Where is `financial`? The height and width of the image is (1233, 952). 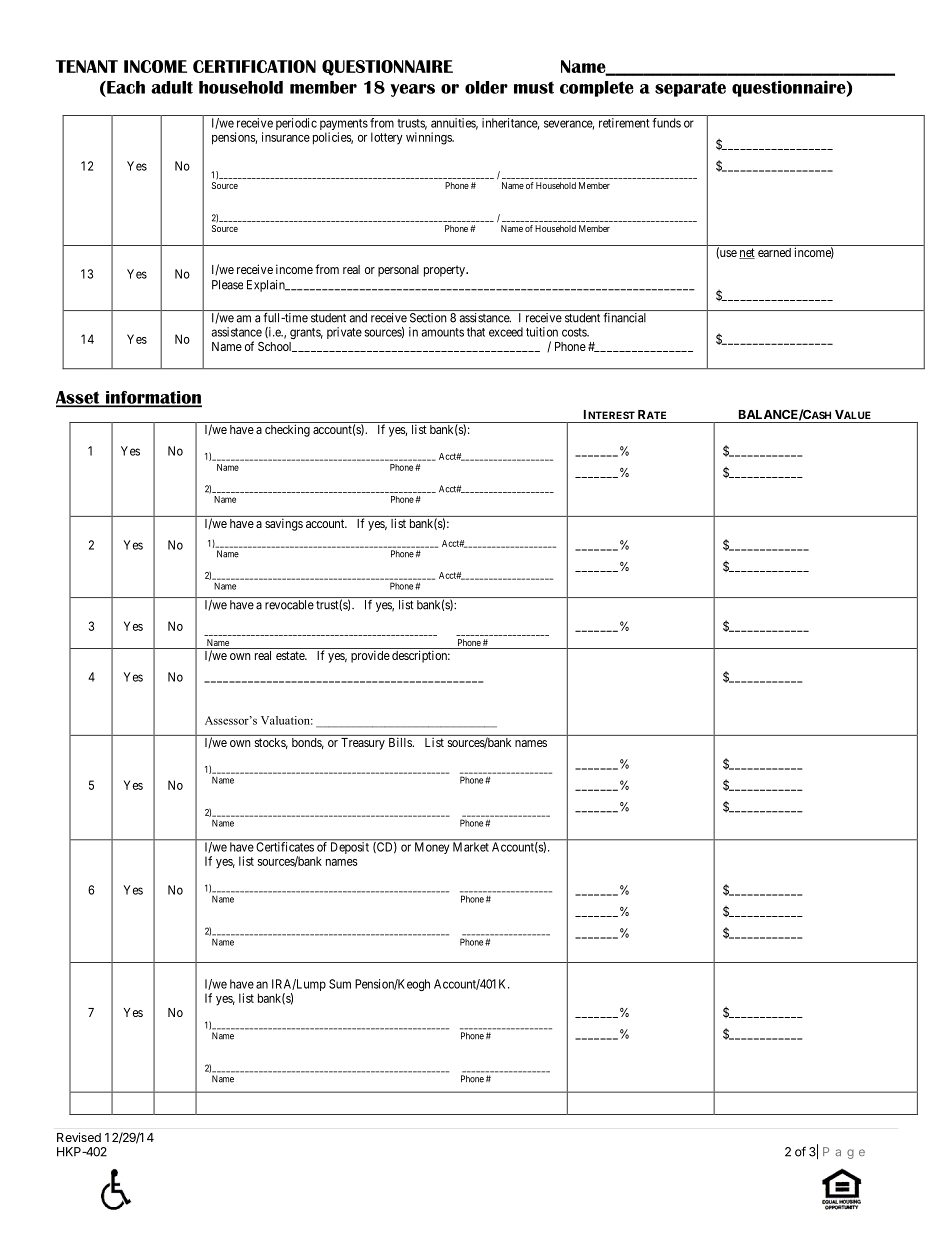 financial is located at coordinates (624, 317).
